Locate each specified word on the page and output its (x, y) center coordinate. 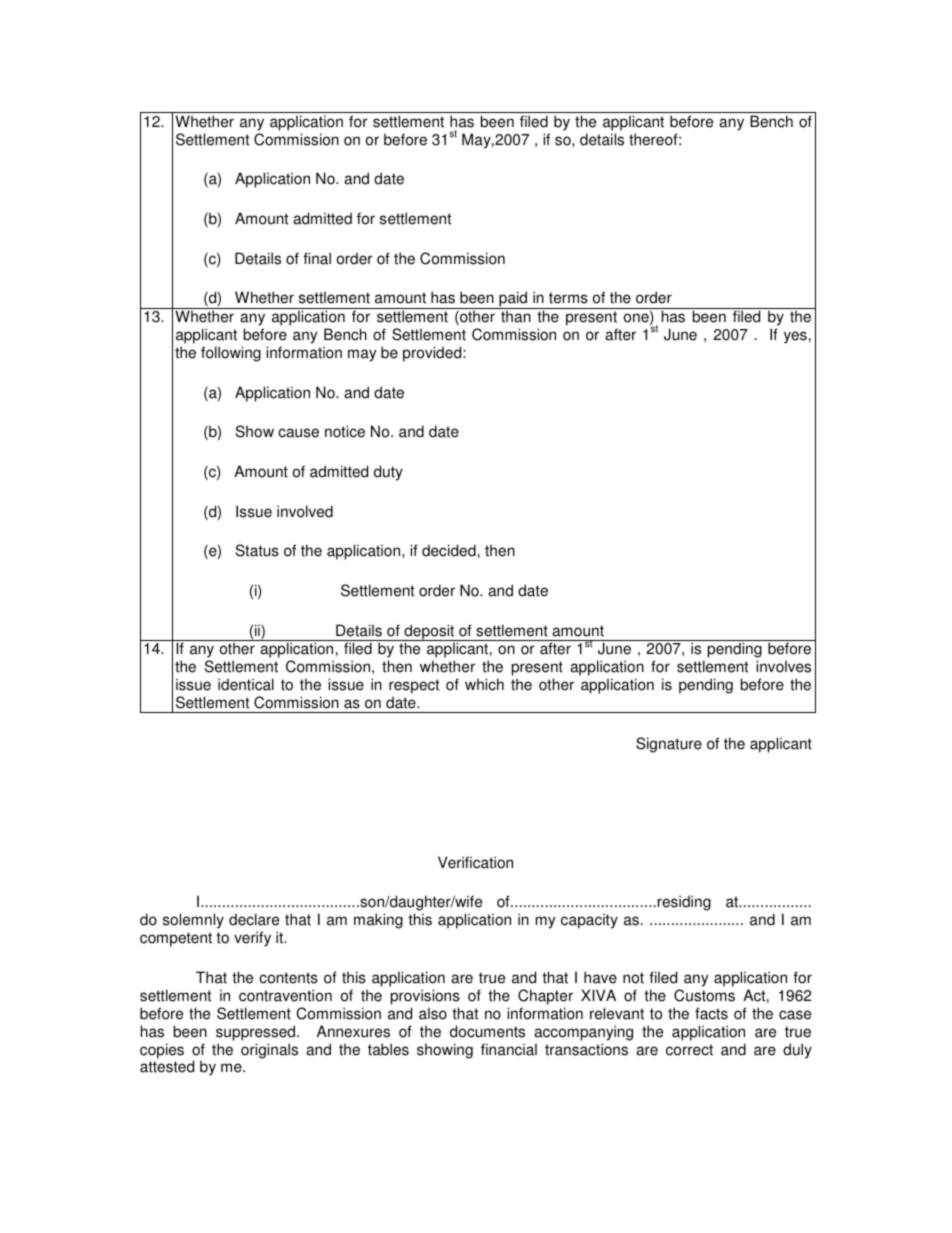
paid (513, 300)
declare (254, 919)
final (317, 258)
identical (246, 684)
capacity (589, 921)
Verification (475, 862)
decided (449, 550)
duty (388, 473)
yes (795, 337)
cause (298, 433)
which (484, 684)
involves (783, 666)
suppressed (257, 1033)
